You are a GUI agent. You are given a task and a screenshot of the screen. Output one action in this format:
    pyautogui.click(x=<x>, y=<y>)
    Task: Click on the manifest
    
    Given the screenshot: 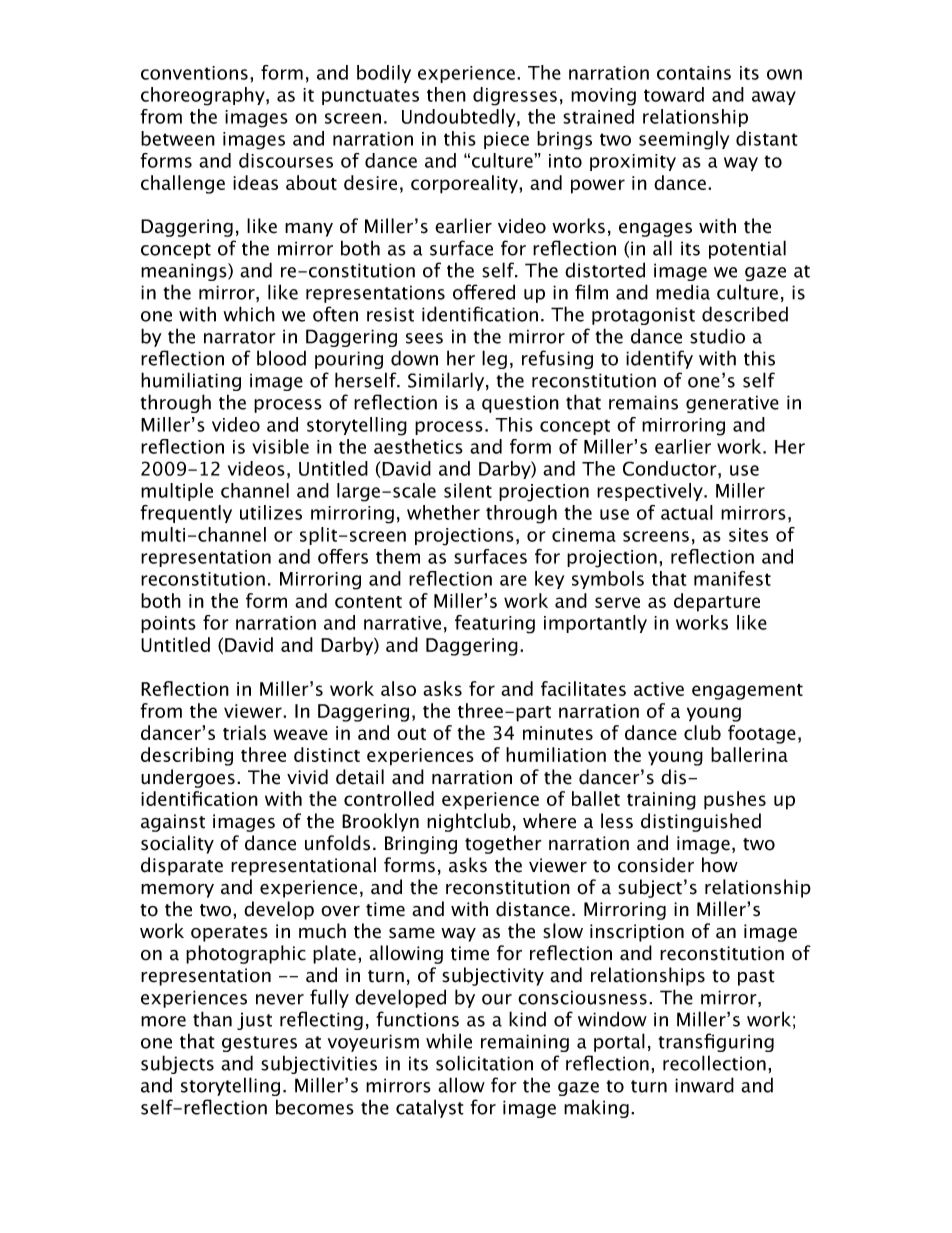 What is the action you would take?
    pyautogui.click(x=732, y=578)
